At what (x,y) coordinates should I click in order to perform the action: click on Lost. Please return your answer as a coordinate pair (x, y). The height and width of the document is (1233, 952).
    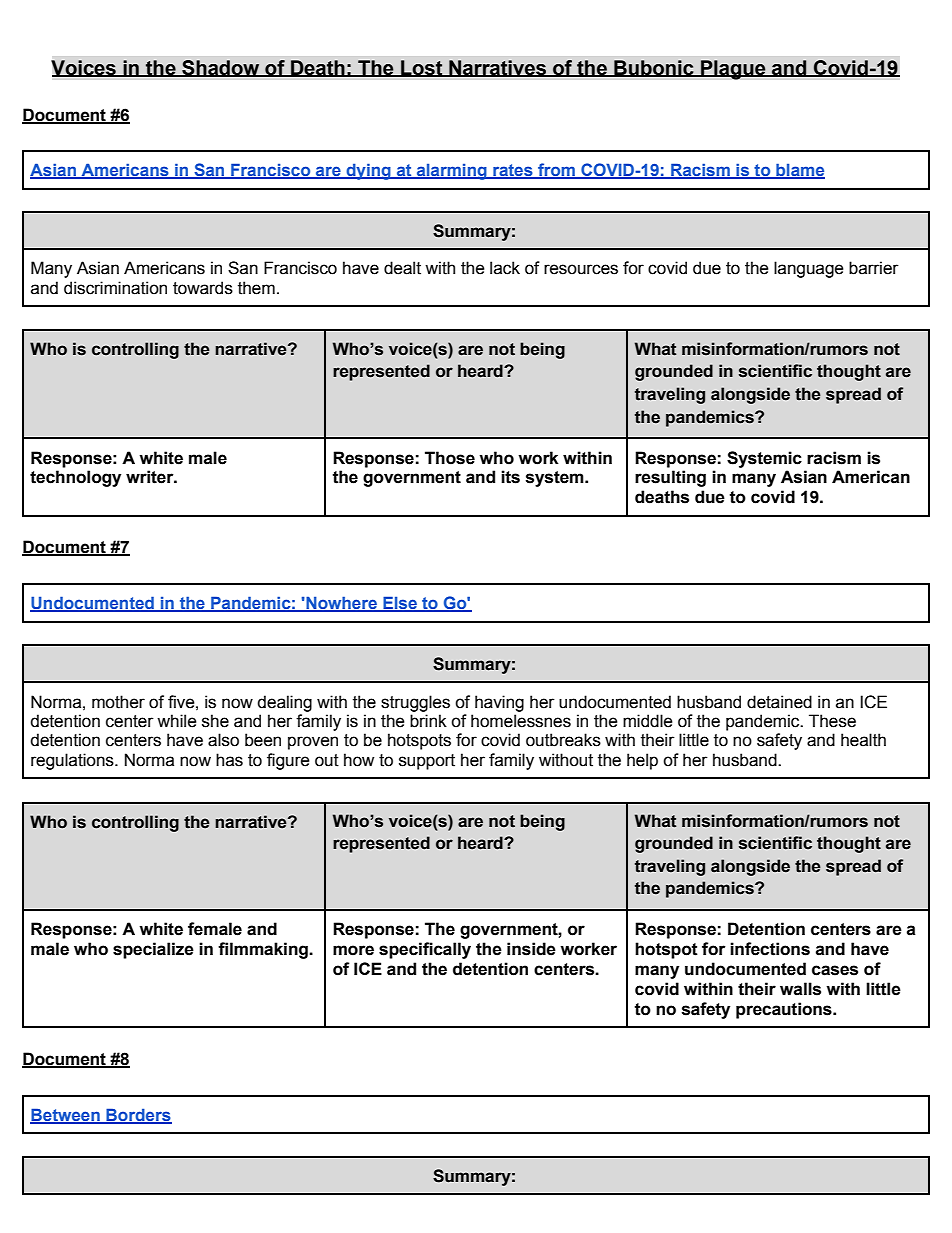
    Looking at the image, I should click on (422, 68).
